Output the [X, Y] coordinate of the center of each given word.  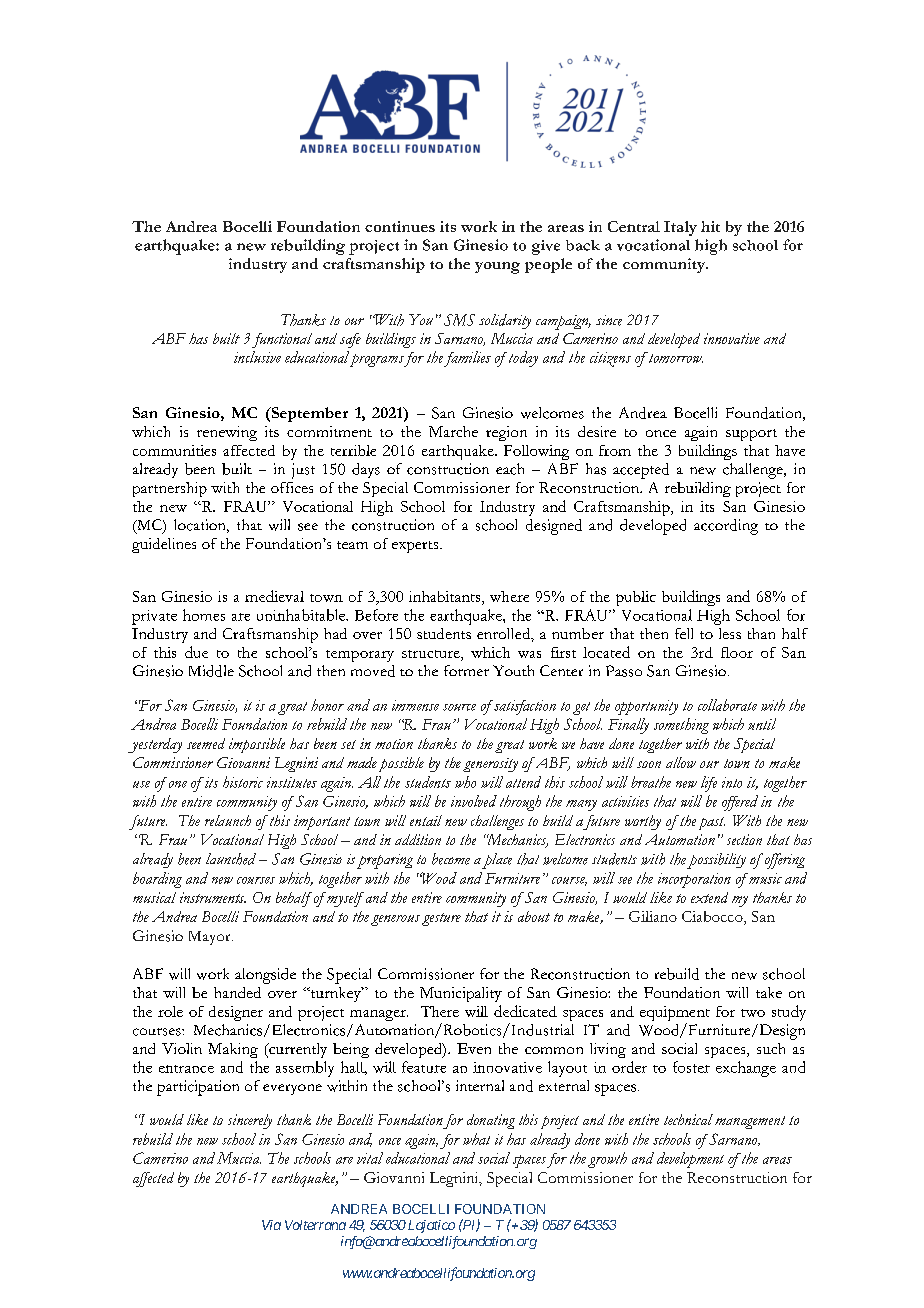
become [451, 859]
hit [710, 226]
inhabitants [446, 598]
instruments [213, 897]
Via [271, 1225]
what [476, 1139]
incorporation [694, 880]
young [497, 268]
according [726, 527]
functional [282, 340]
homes [204, 615]
